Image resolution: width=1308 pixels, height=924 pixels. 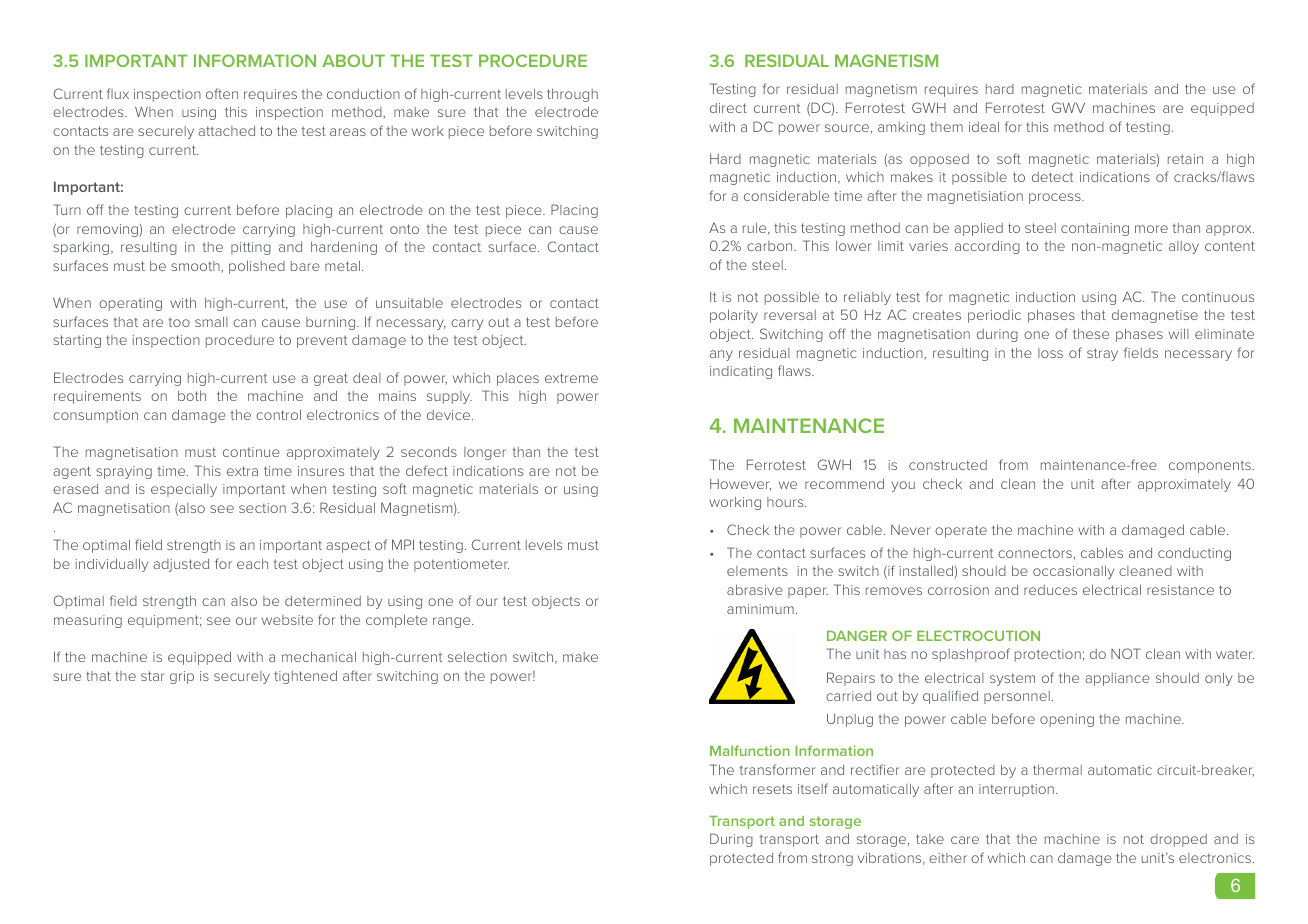 I want to click on small, so click(x=211, y=322).
